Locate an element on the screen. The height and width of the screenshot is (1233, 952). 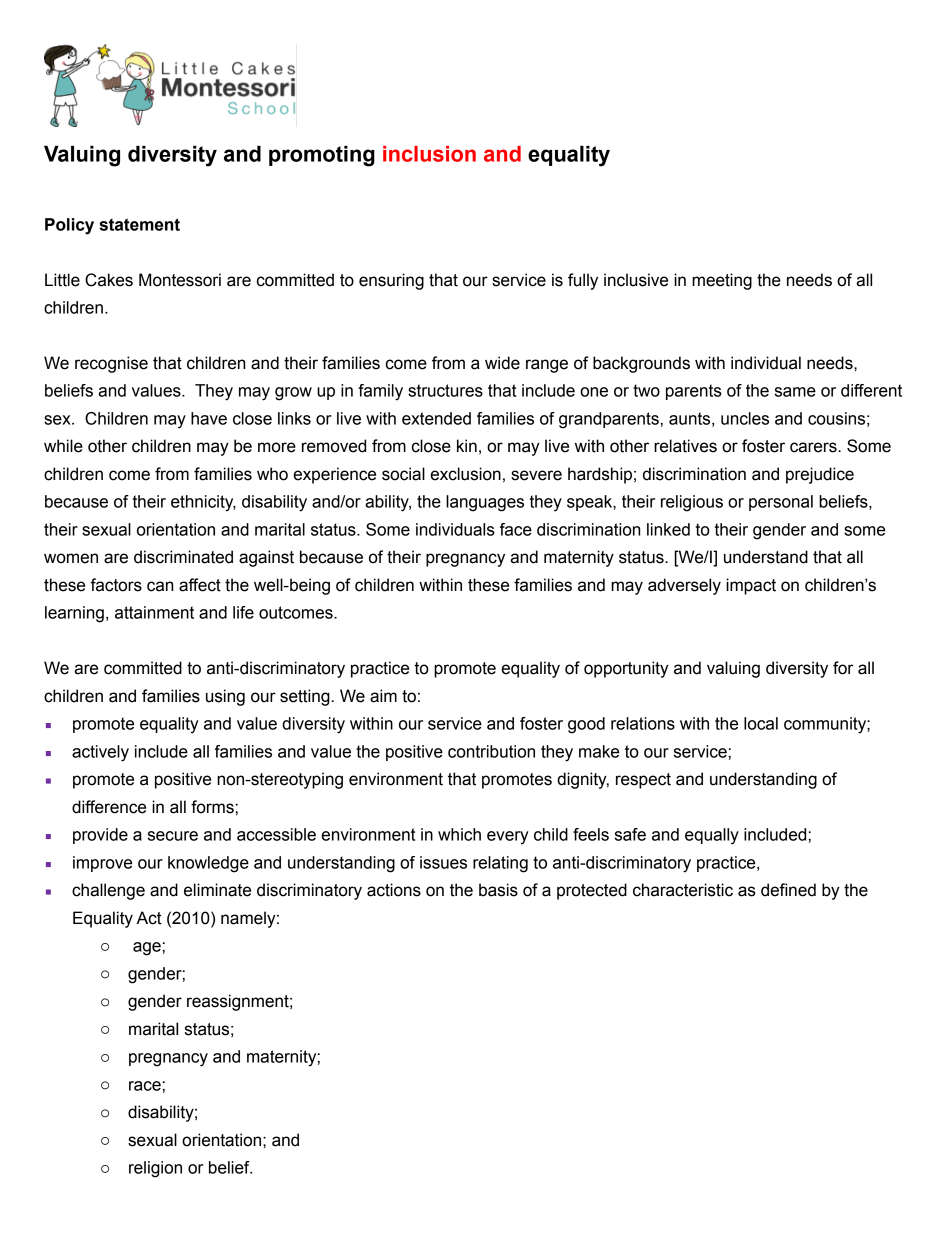
personal is located at coordinates (781, 503).
